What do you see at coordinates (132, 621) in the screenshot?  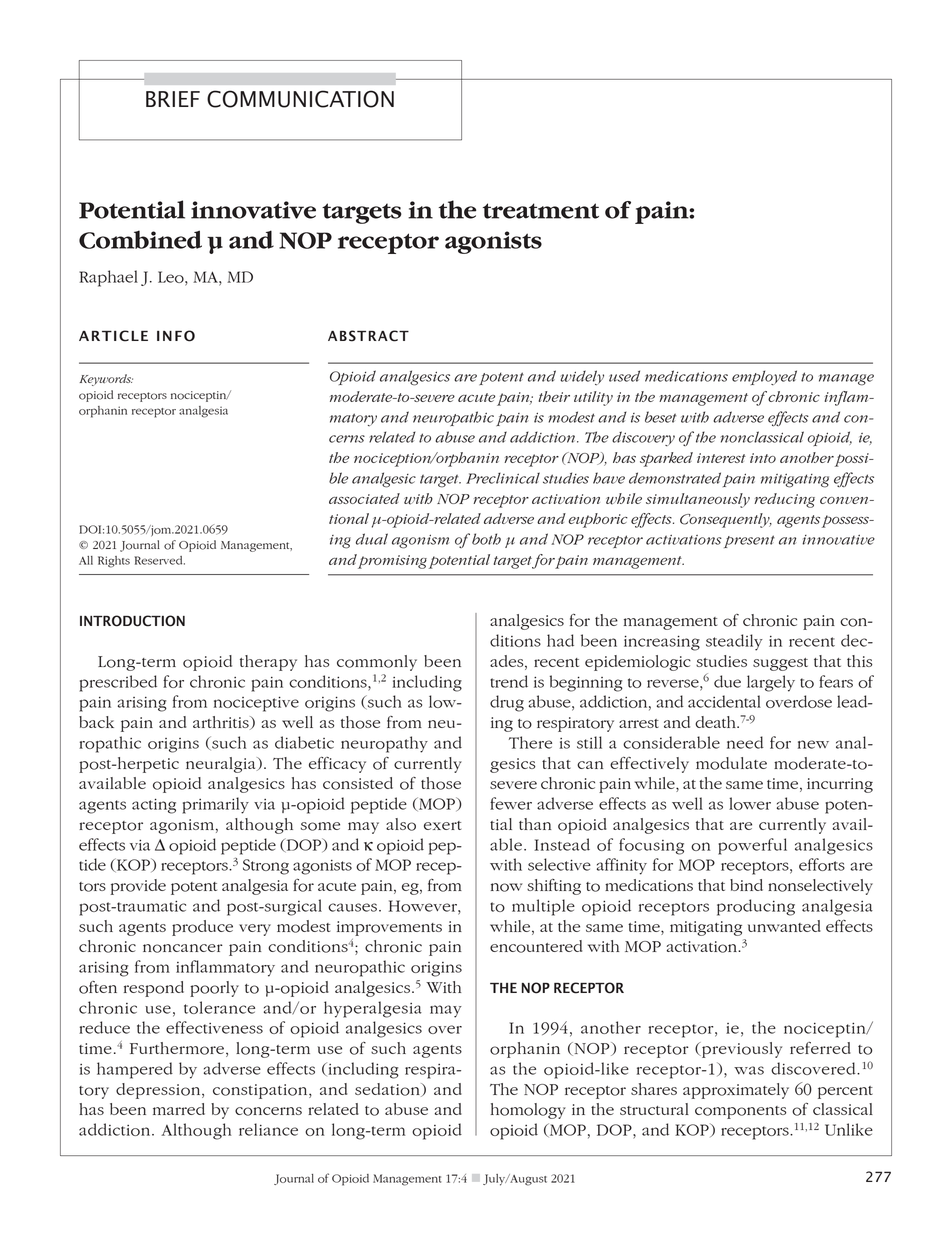 I see `INTRODUCTION` at bounding box center [132, 621].
